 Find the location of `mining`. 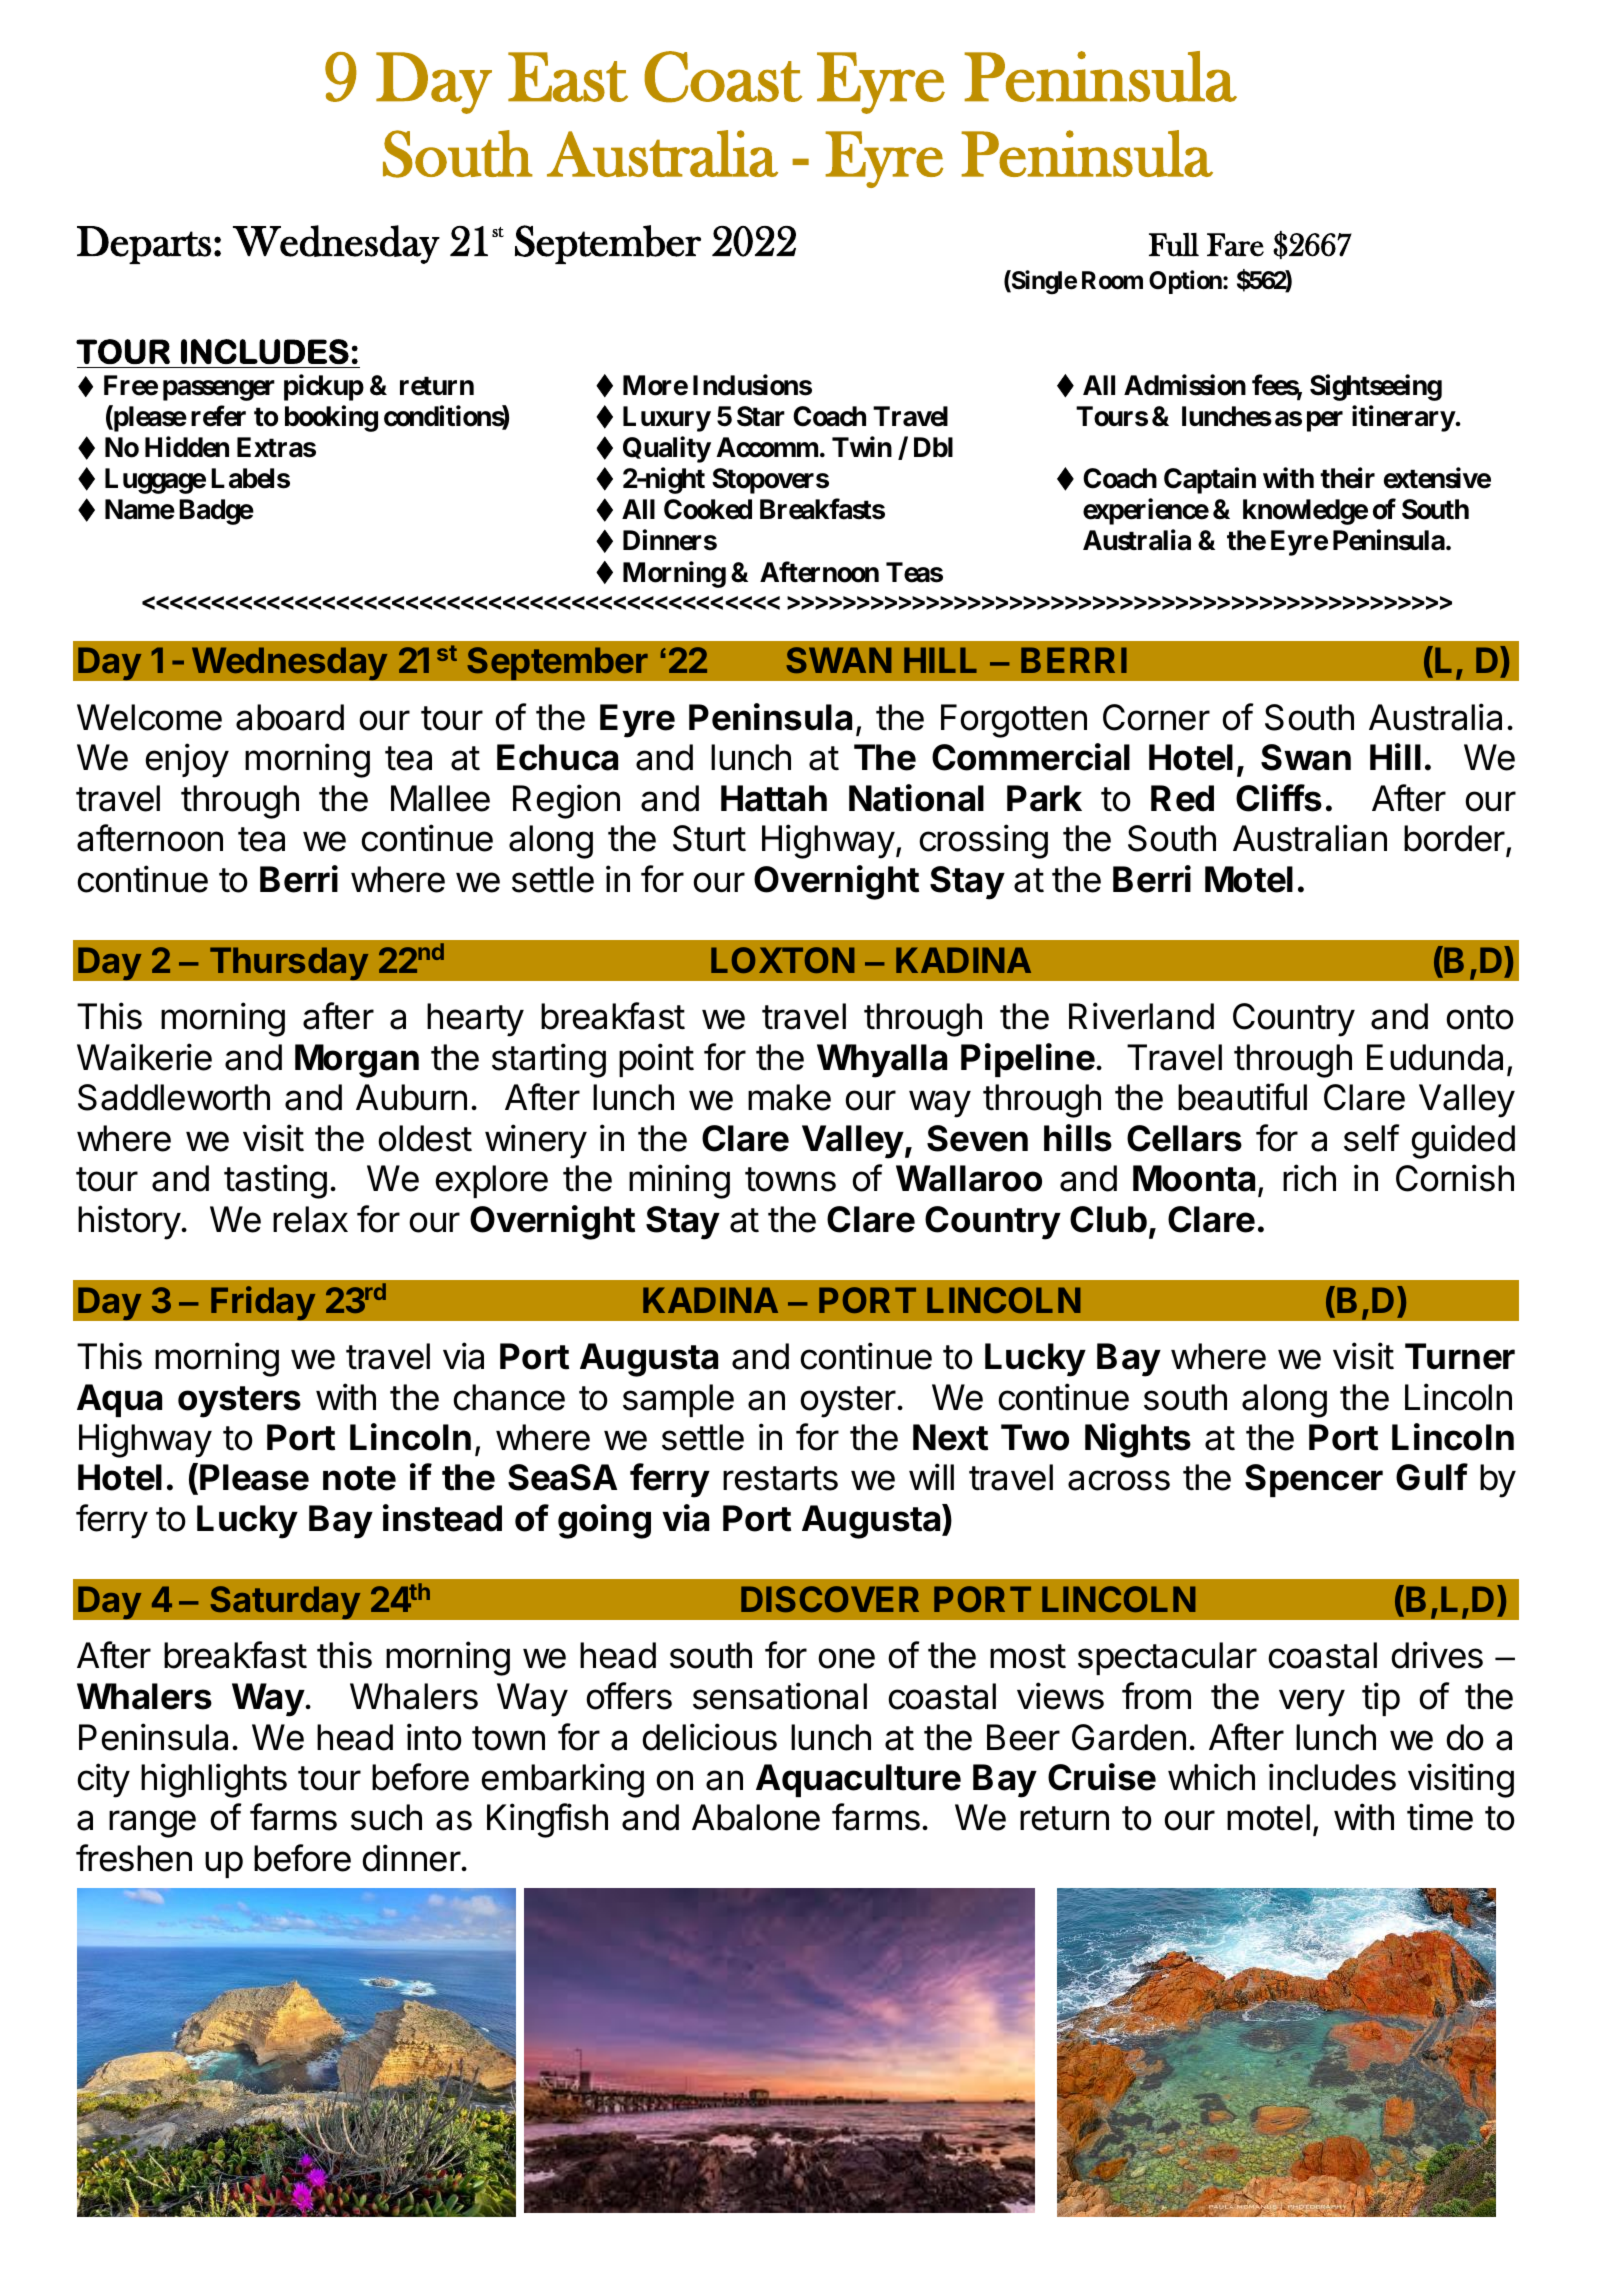

mining is located at coordinates (679, 1181).
